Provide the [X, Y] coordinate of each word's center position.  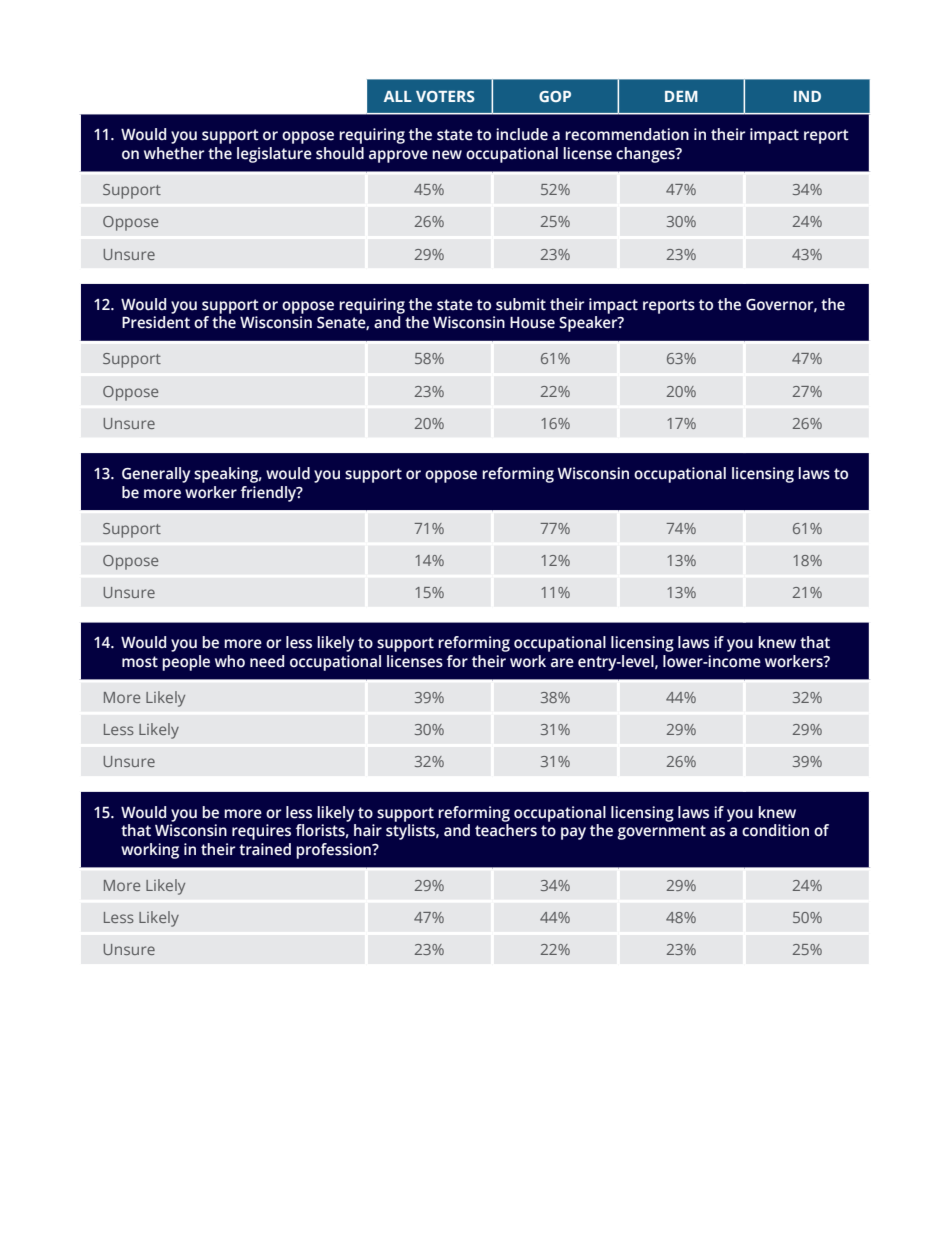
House [532, 323]
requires [261, 832]
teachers [506, 830]
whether [174, 153]
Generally [156, 475]
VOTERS [445, 96]
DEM [681, 96]
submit [521, 304]
